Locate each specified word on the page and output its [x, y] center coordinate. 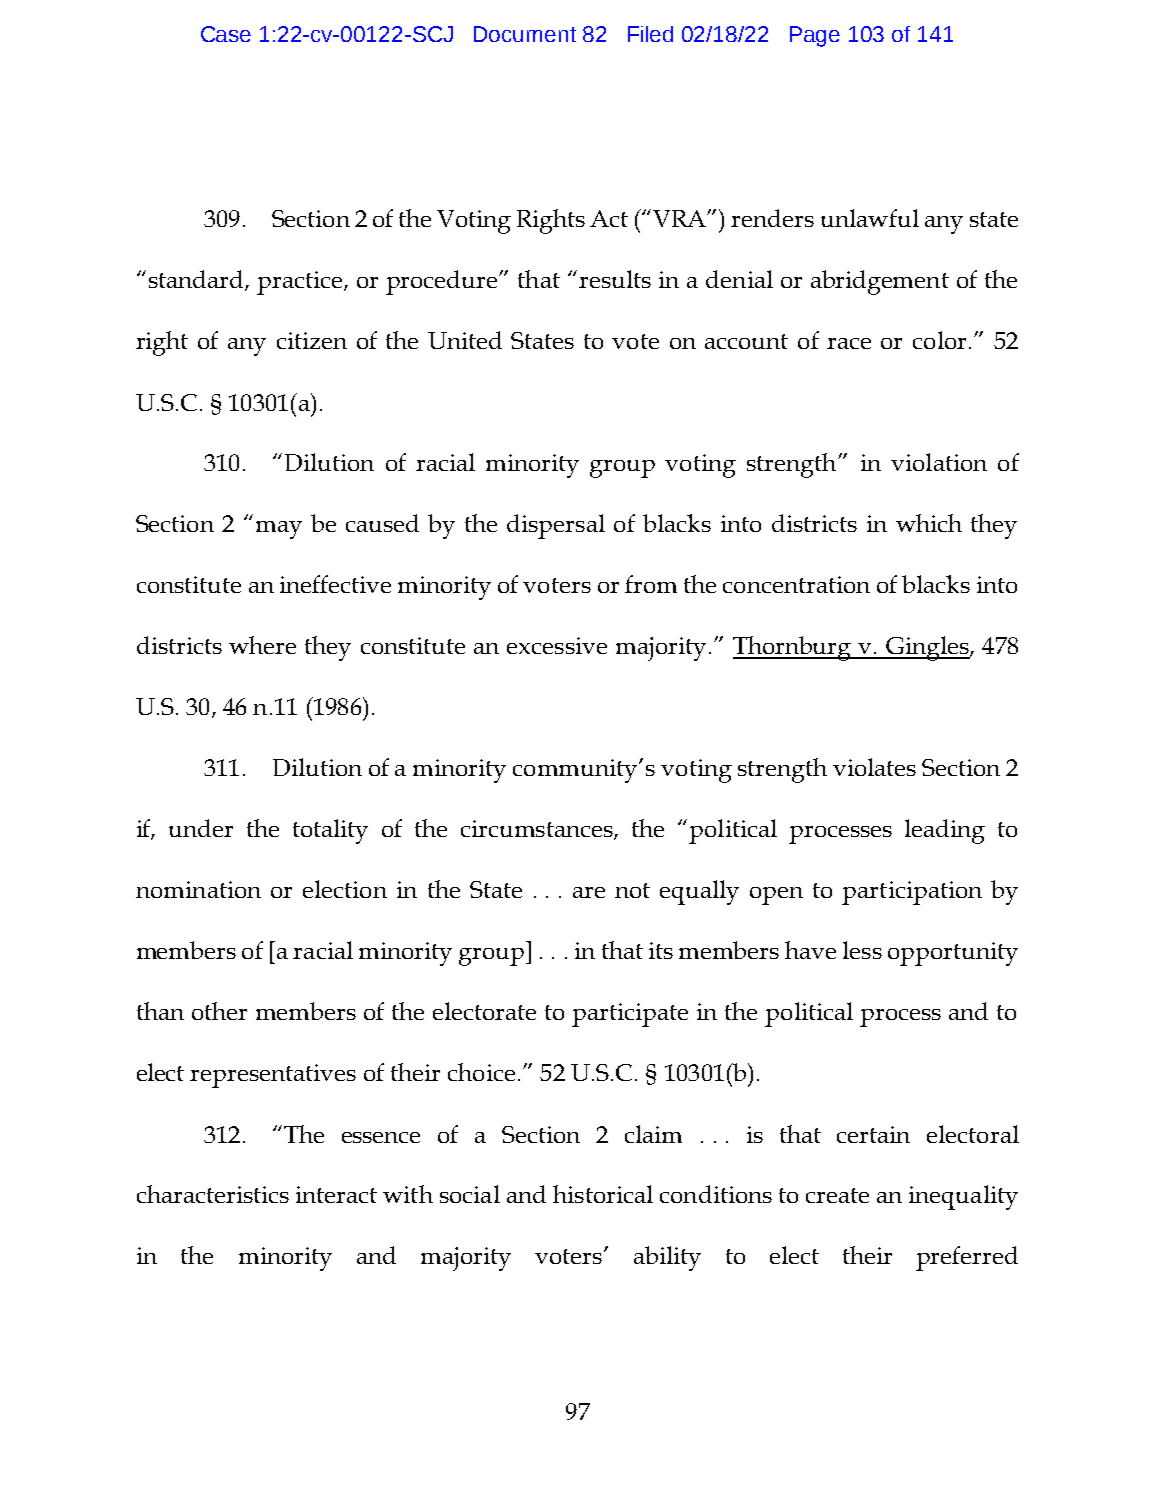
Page [815, 36]
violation [939, 462]
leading [945, 831]
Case [226, 34]
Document [525, 34]
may [279, 530]
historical [603, 1194]
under [201, 828]
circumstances [538, 830]
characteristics [213, 1194]
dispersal [556, 526]
